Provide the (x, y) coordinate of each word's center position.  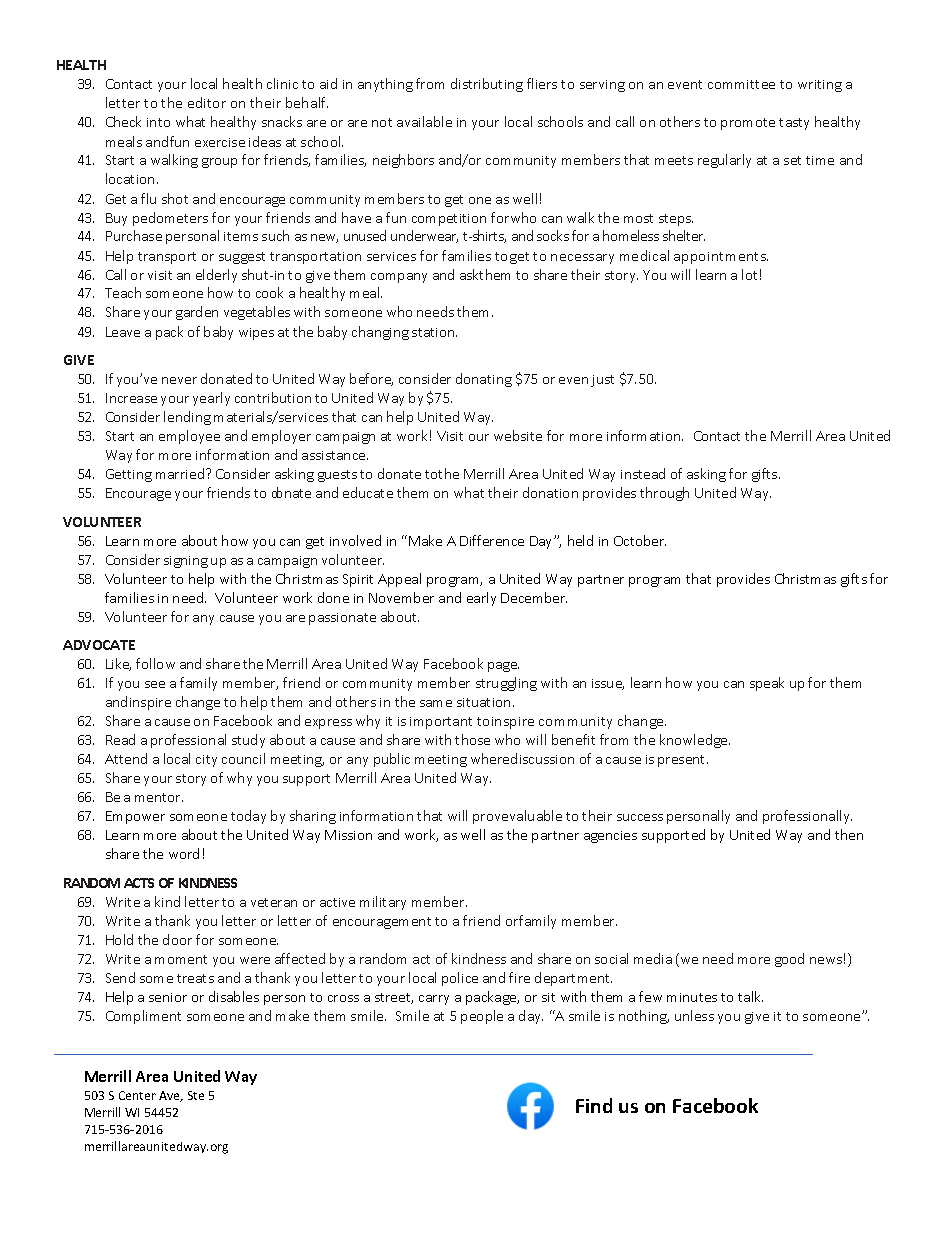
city (206, 761)
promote (748, 124)
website (518, 435)
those (472, 739)
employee (189, 437)
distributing (487, 85)
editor (207, 102)
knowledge (695, 741)
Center (137, 1095)
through (664, 494)
